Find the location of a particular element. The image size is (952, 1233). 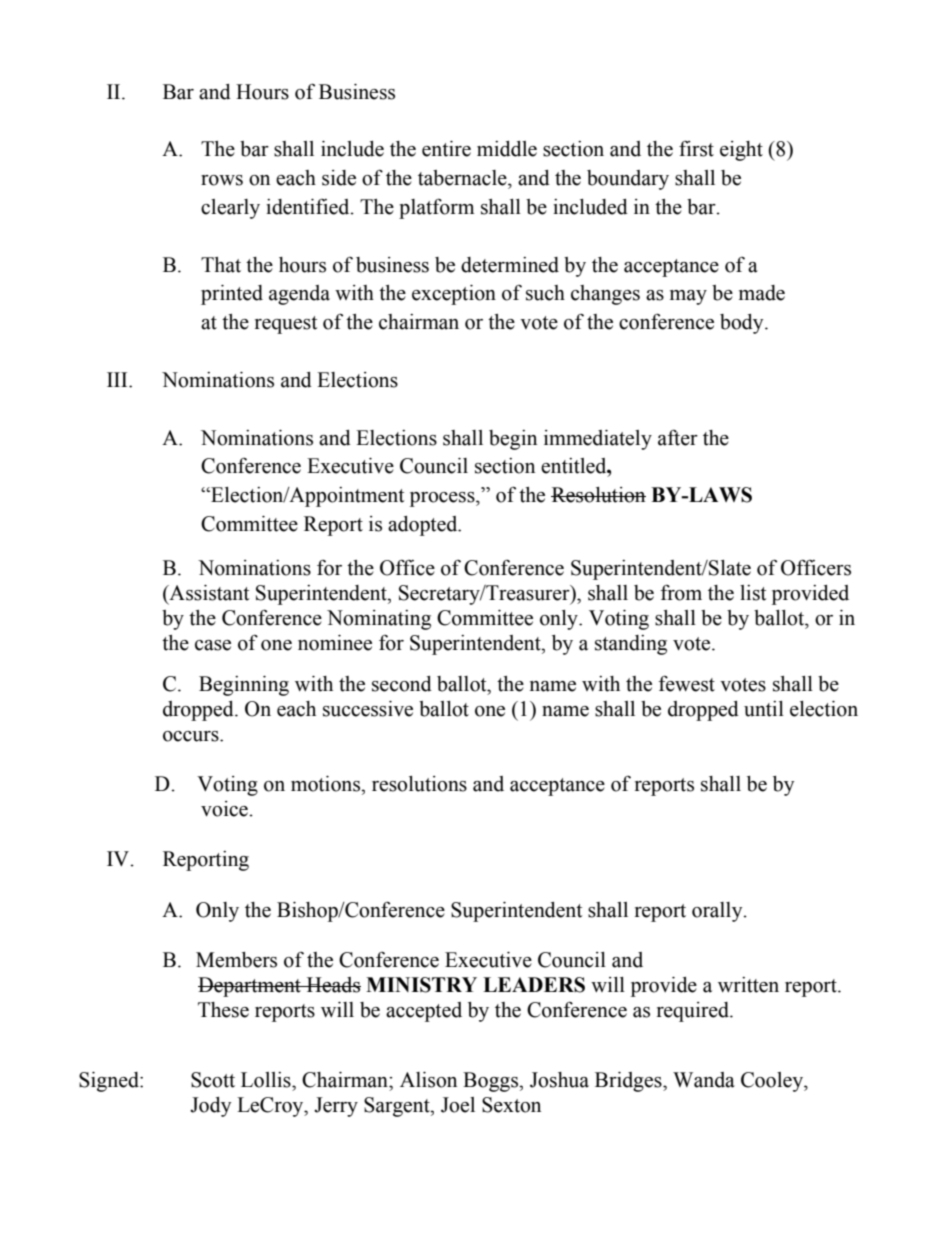

MINISTRY is located at coordinates (421, 985).
